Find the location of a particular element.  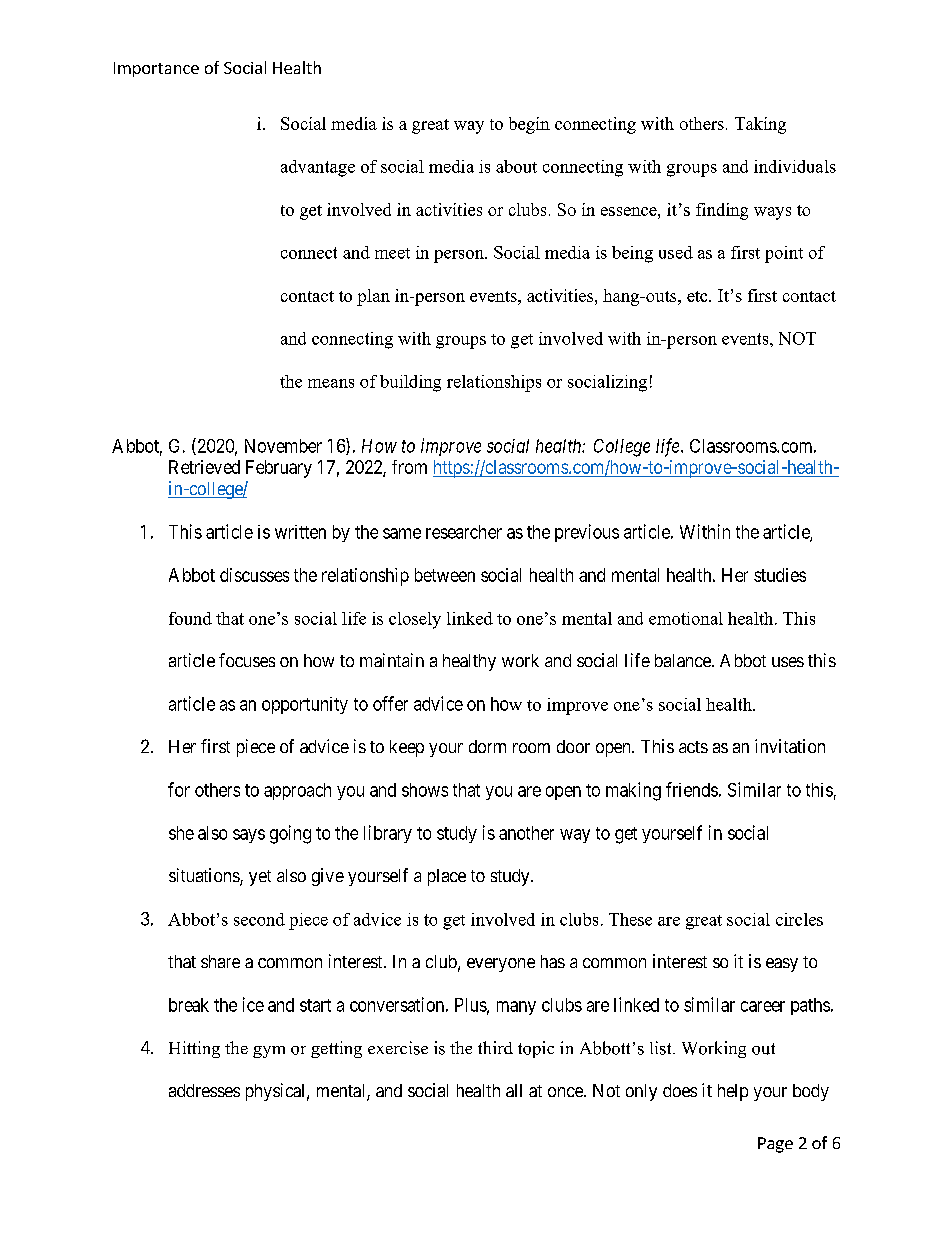

from is located at coordinates (409, 467).
